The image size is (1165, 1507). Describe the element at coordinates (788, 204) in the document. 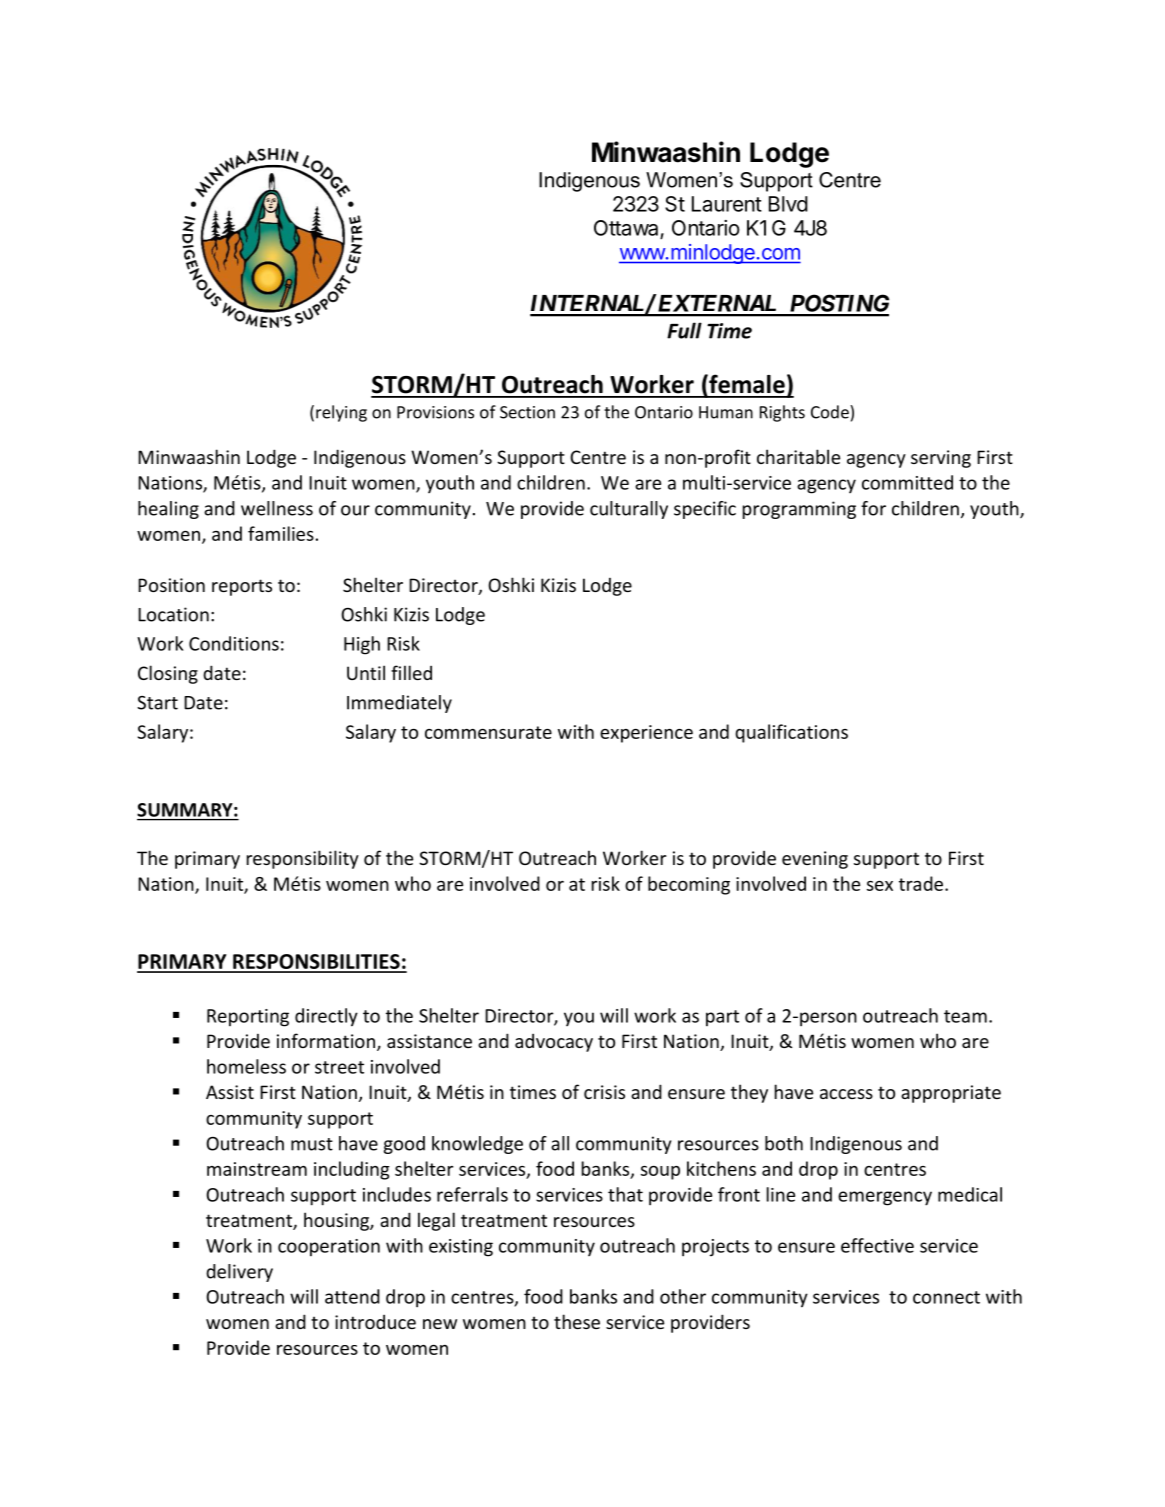

I see `Blvd` at that location.
